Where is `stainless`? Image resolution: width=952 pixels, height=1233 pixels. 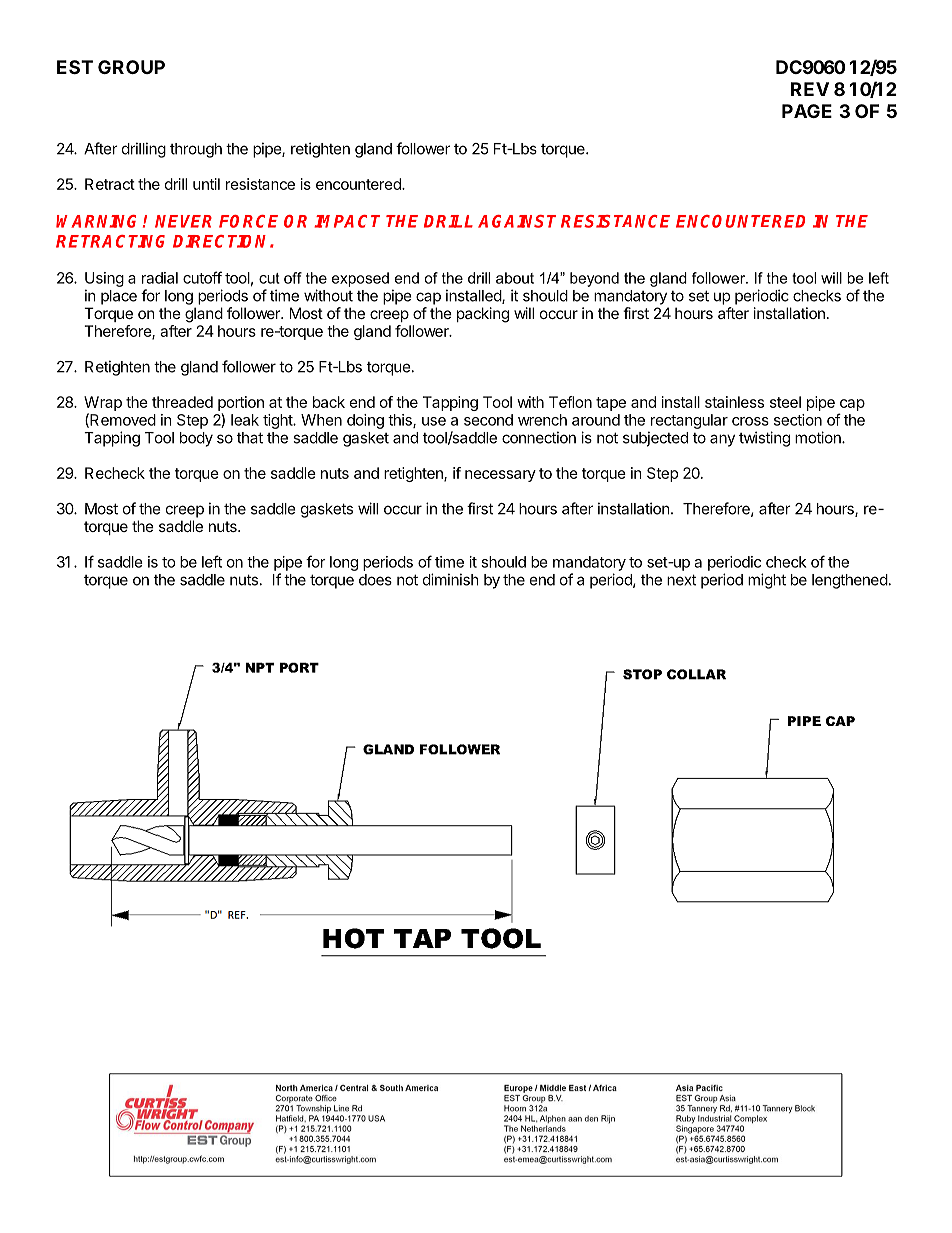
stainless is located at coordinates (734, 402).
